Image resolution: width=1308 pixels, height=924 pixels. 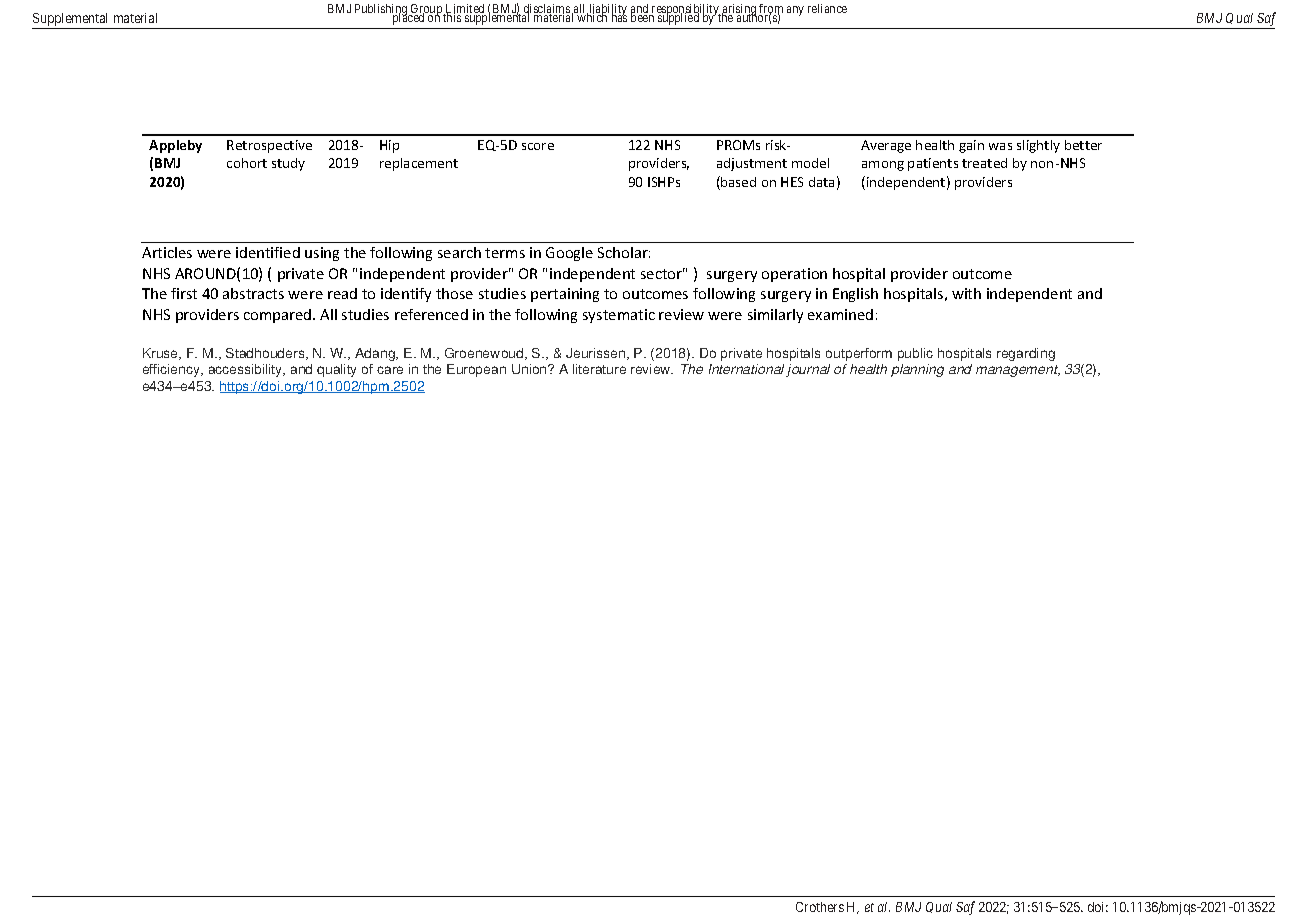 I want to click on has, so click(x=619, y=17).
